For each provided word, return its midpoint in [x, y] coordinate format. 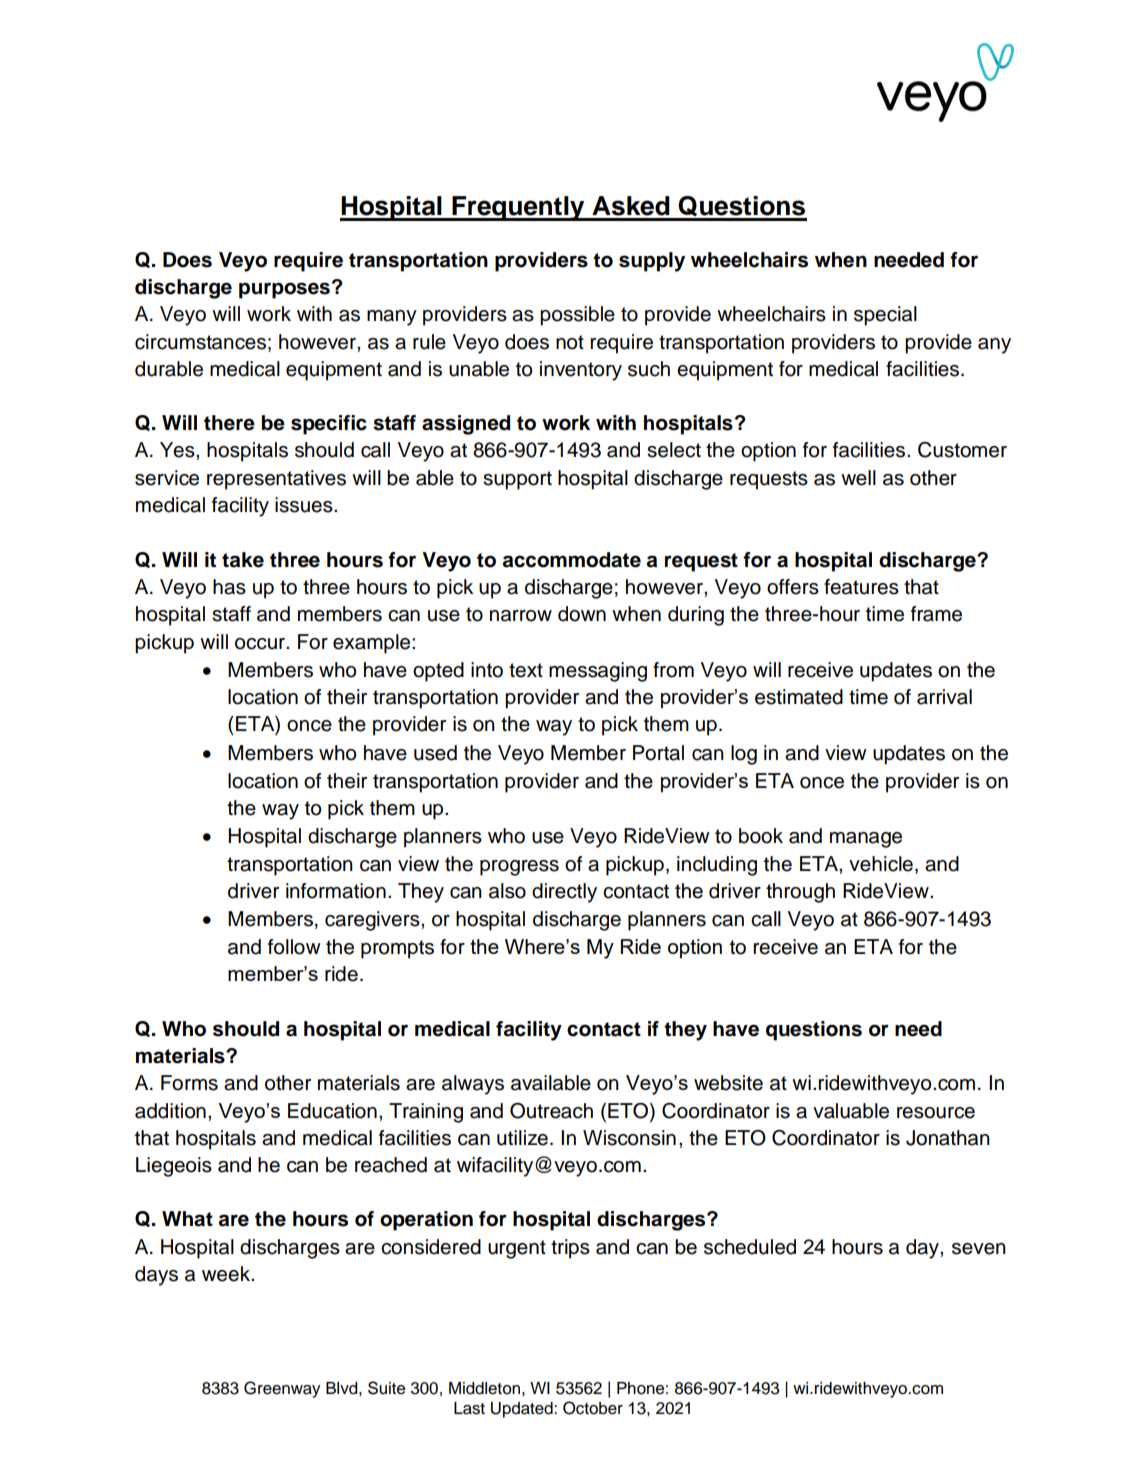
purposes [284, 290]
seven [979, 1249]
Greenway [282, 1389]
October [593, 1408]
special [885, 316]
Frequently [518, 208]
